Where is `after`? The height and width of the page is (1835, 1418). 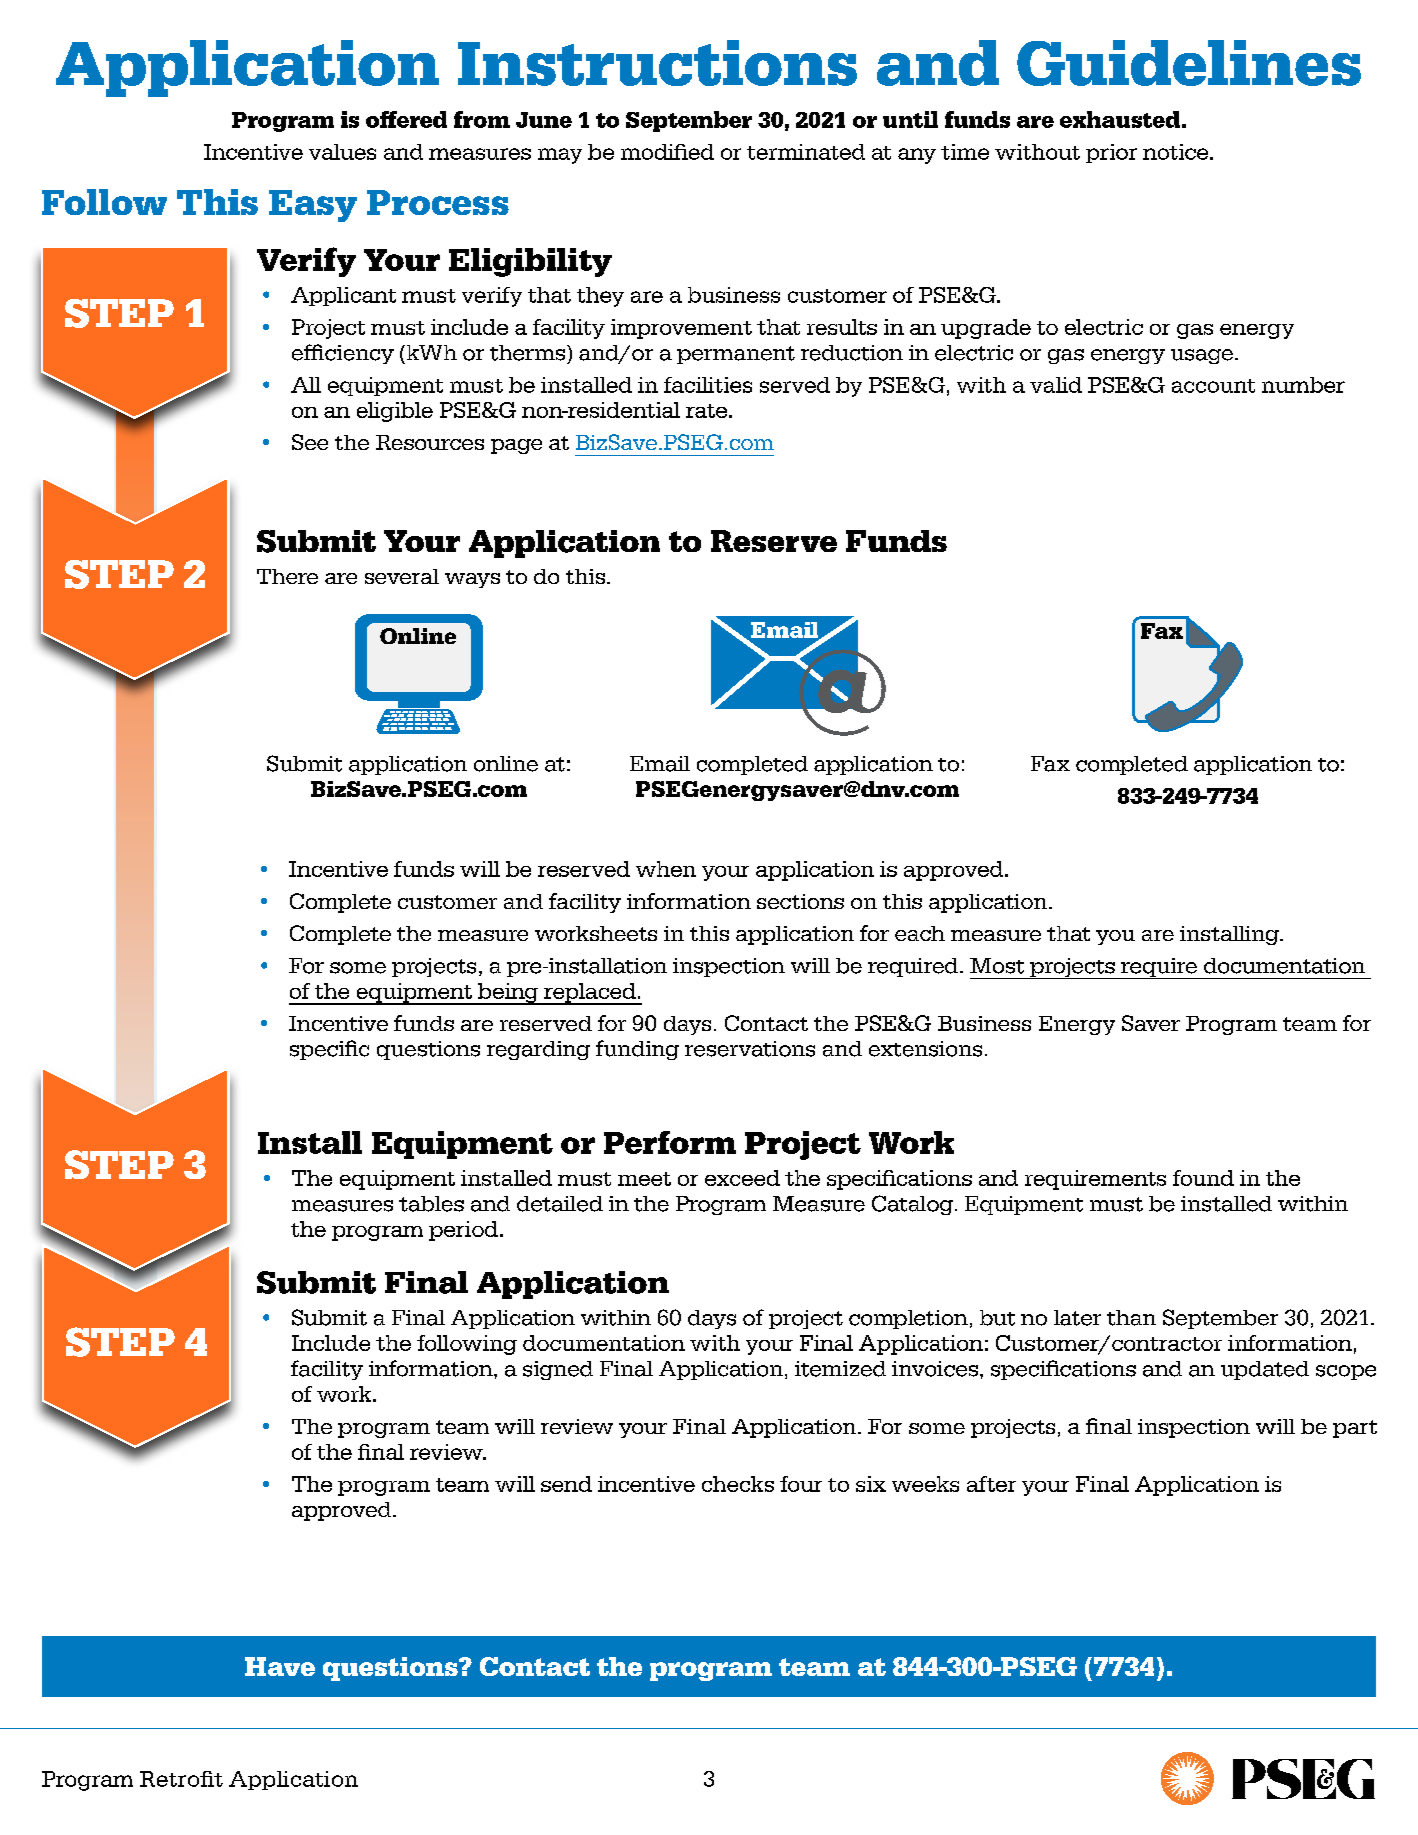
after is located at coordinates (991, 1484).
